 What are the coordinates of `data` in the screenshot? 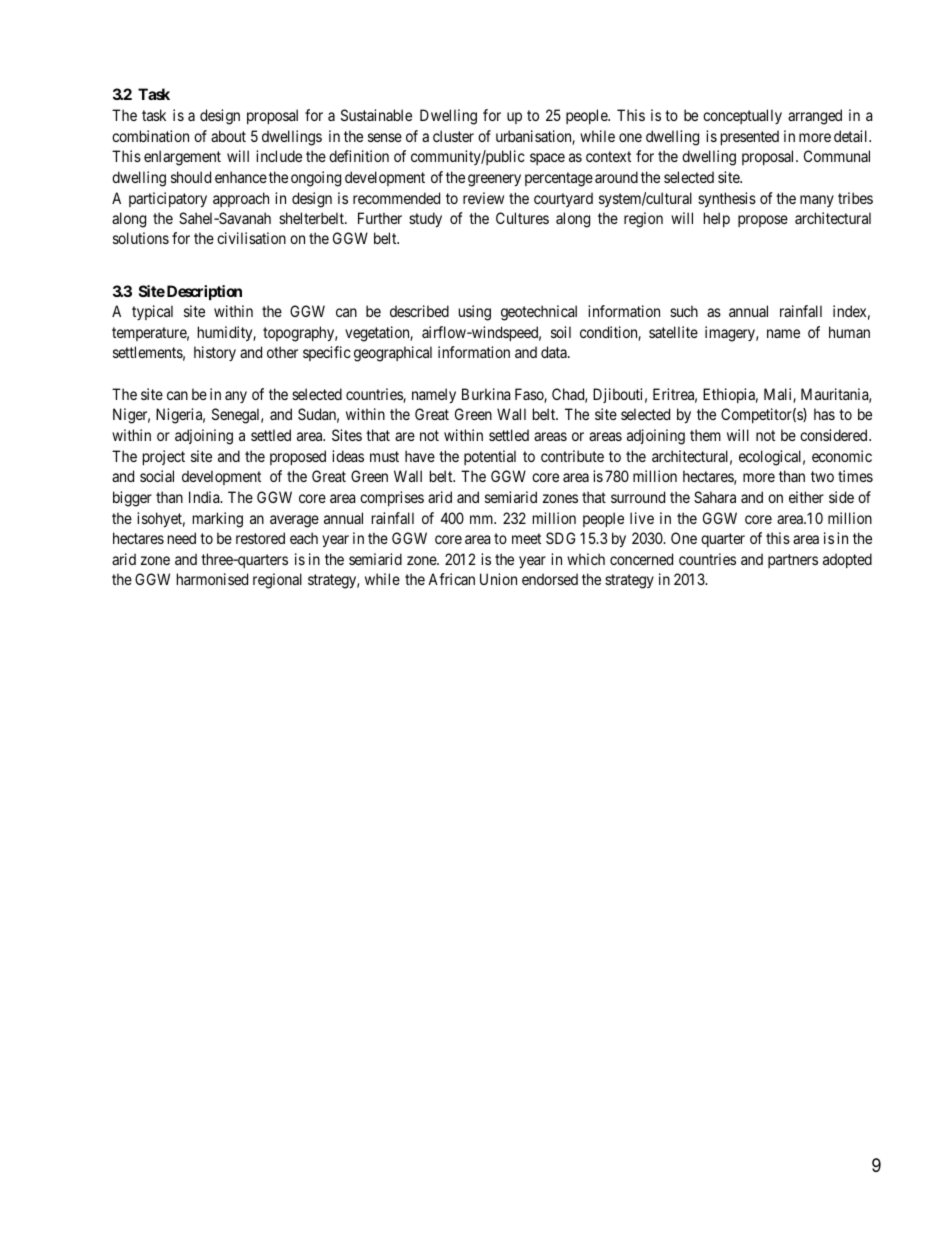 It's located at (555, 352).
